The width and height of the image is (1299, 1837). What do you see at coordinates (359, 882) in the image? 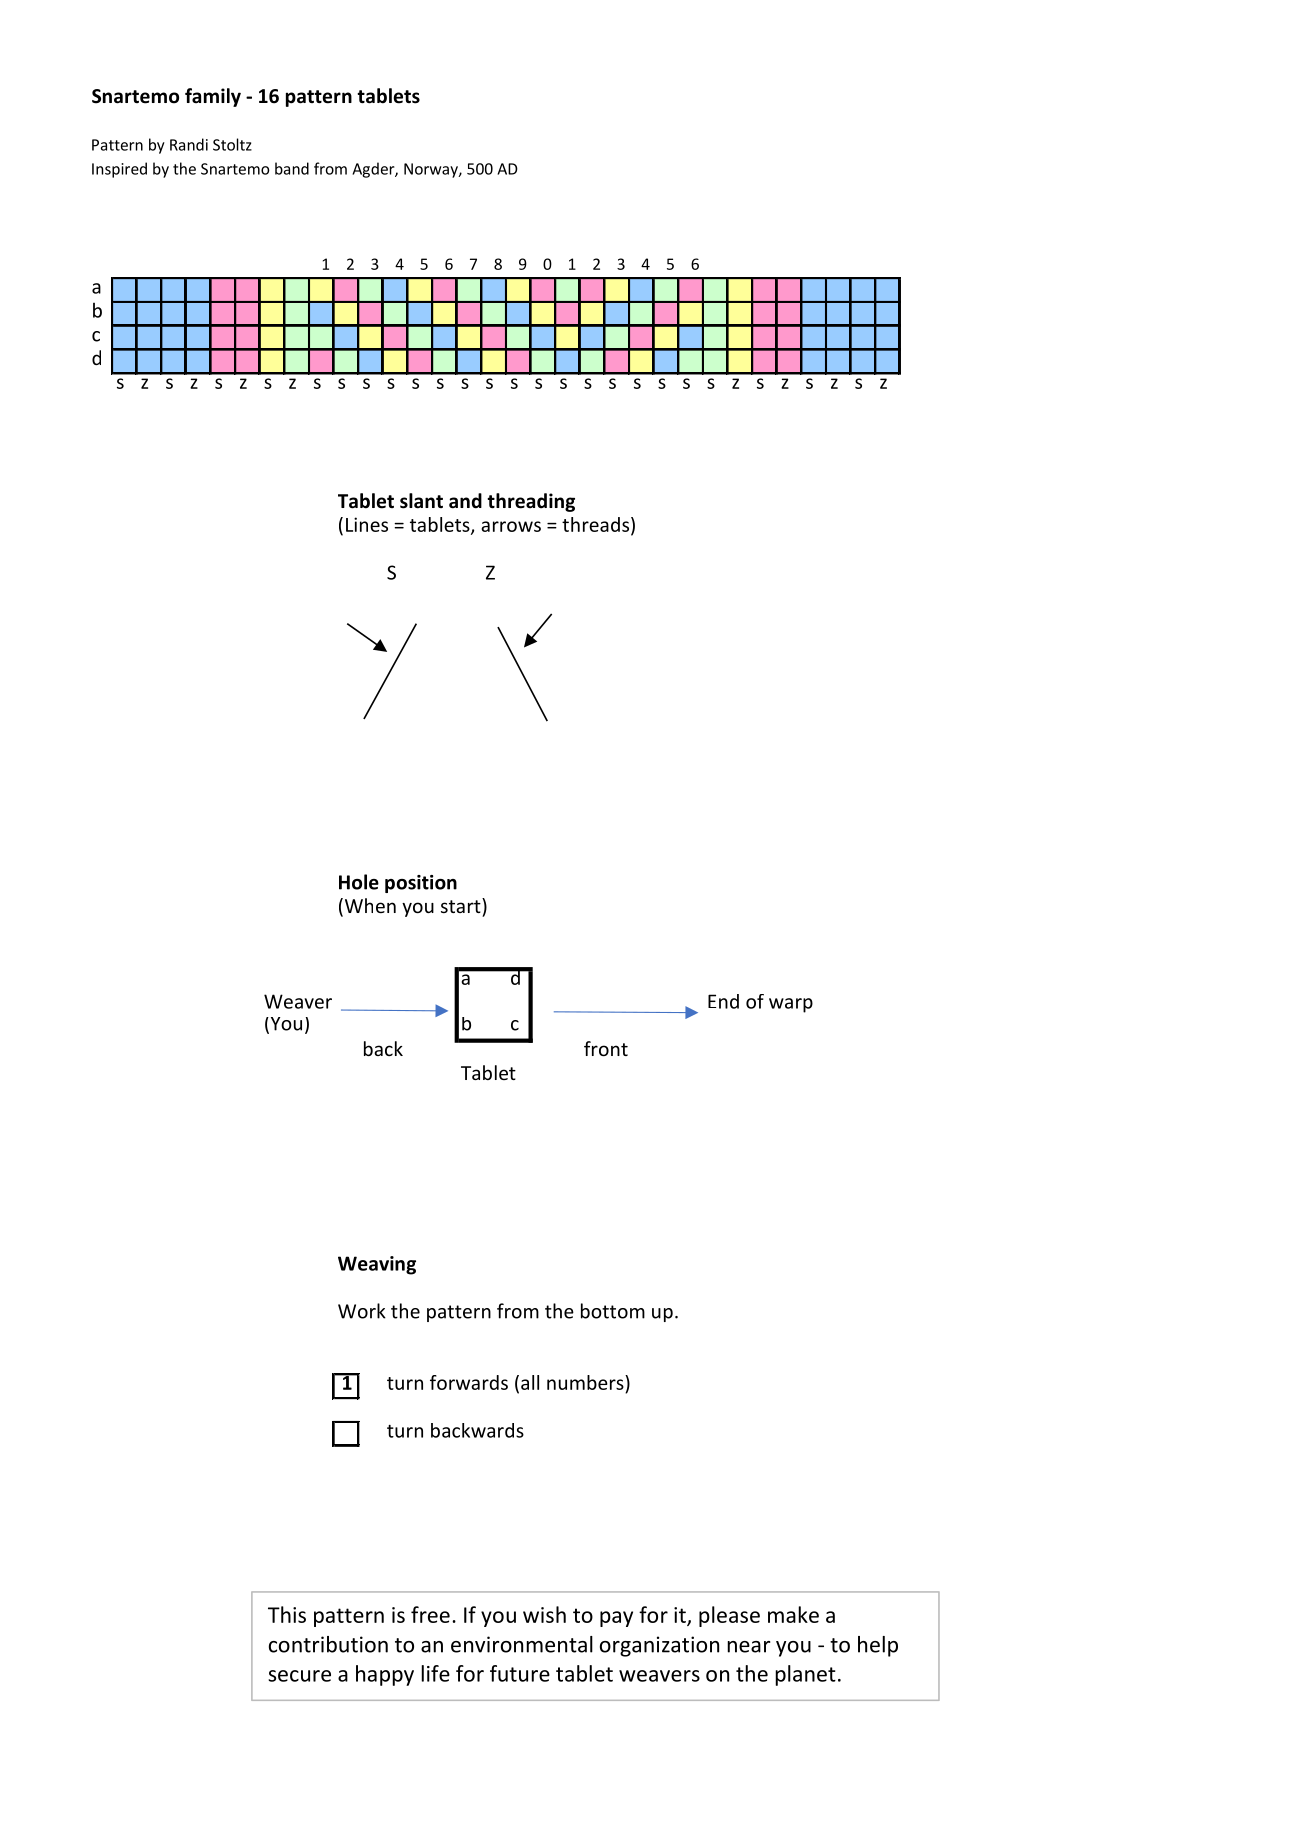
I see `Hole` at bounding box center [359, 882].
